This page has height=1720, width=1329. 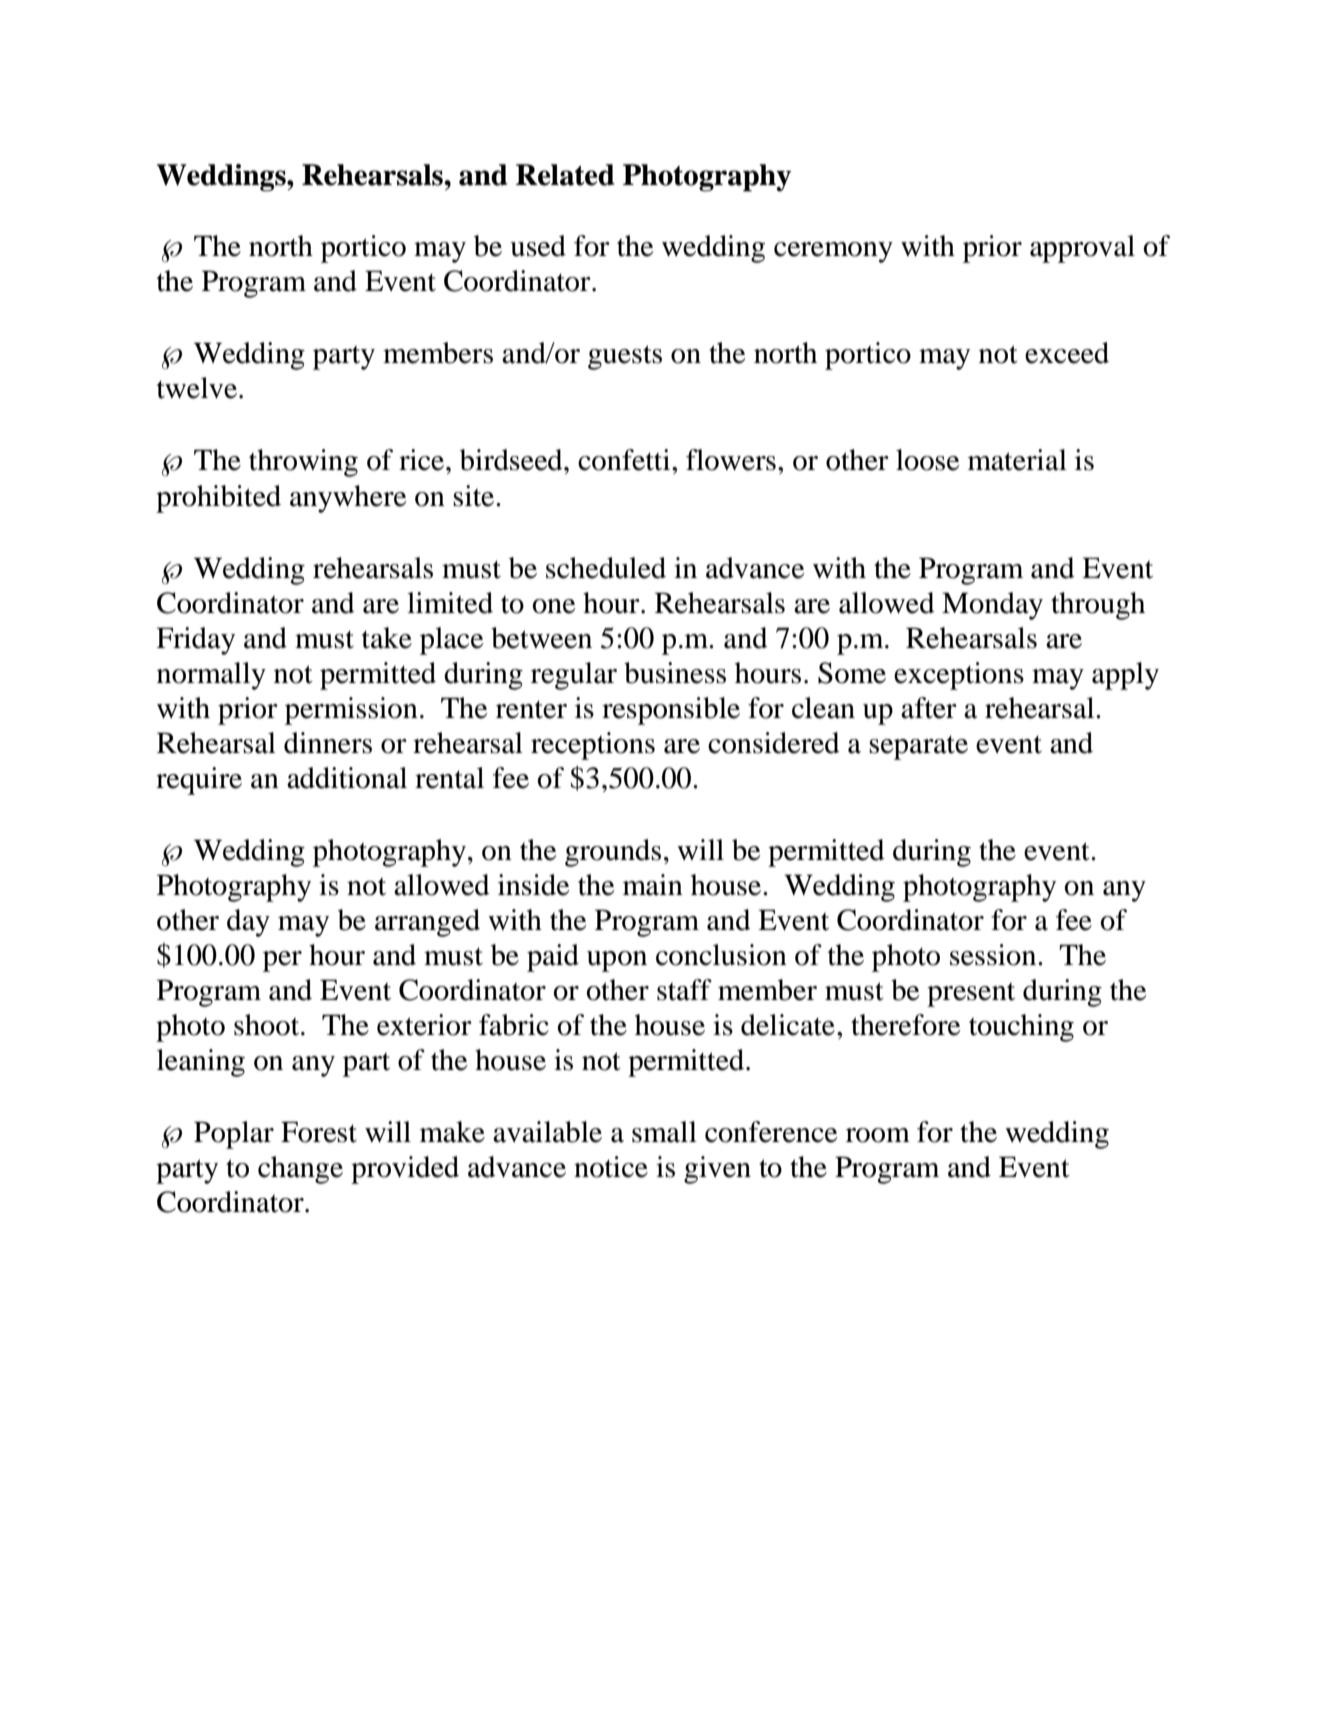 What do you see at coordinates (675, 673) in the page?
I see `business` at bounding box center [675, 673].
